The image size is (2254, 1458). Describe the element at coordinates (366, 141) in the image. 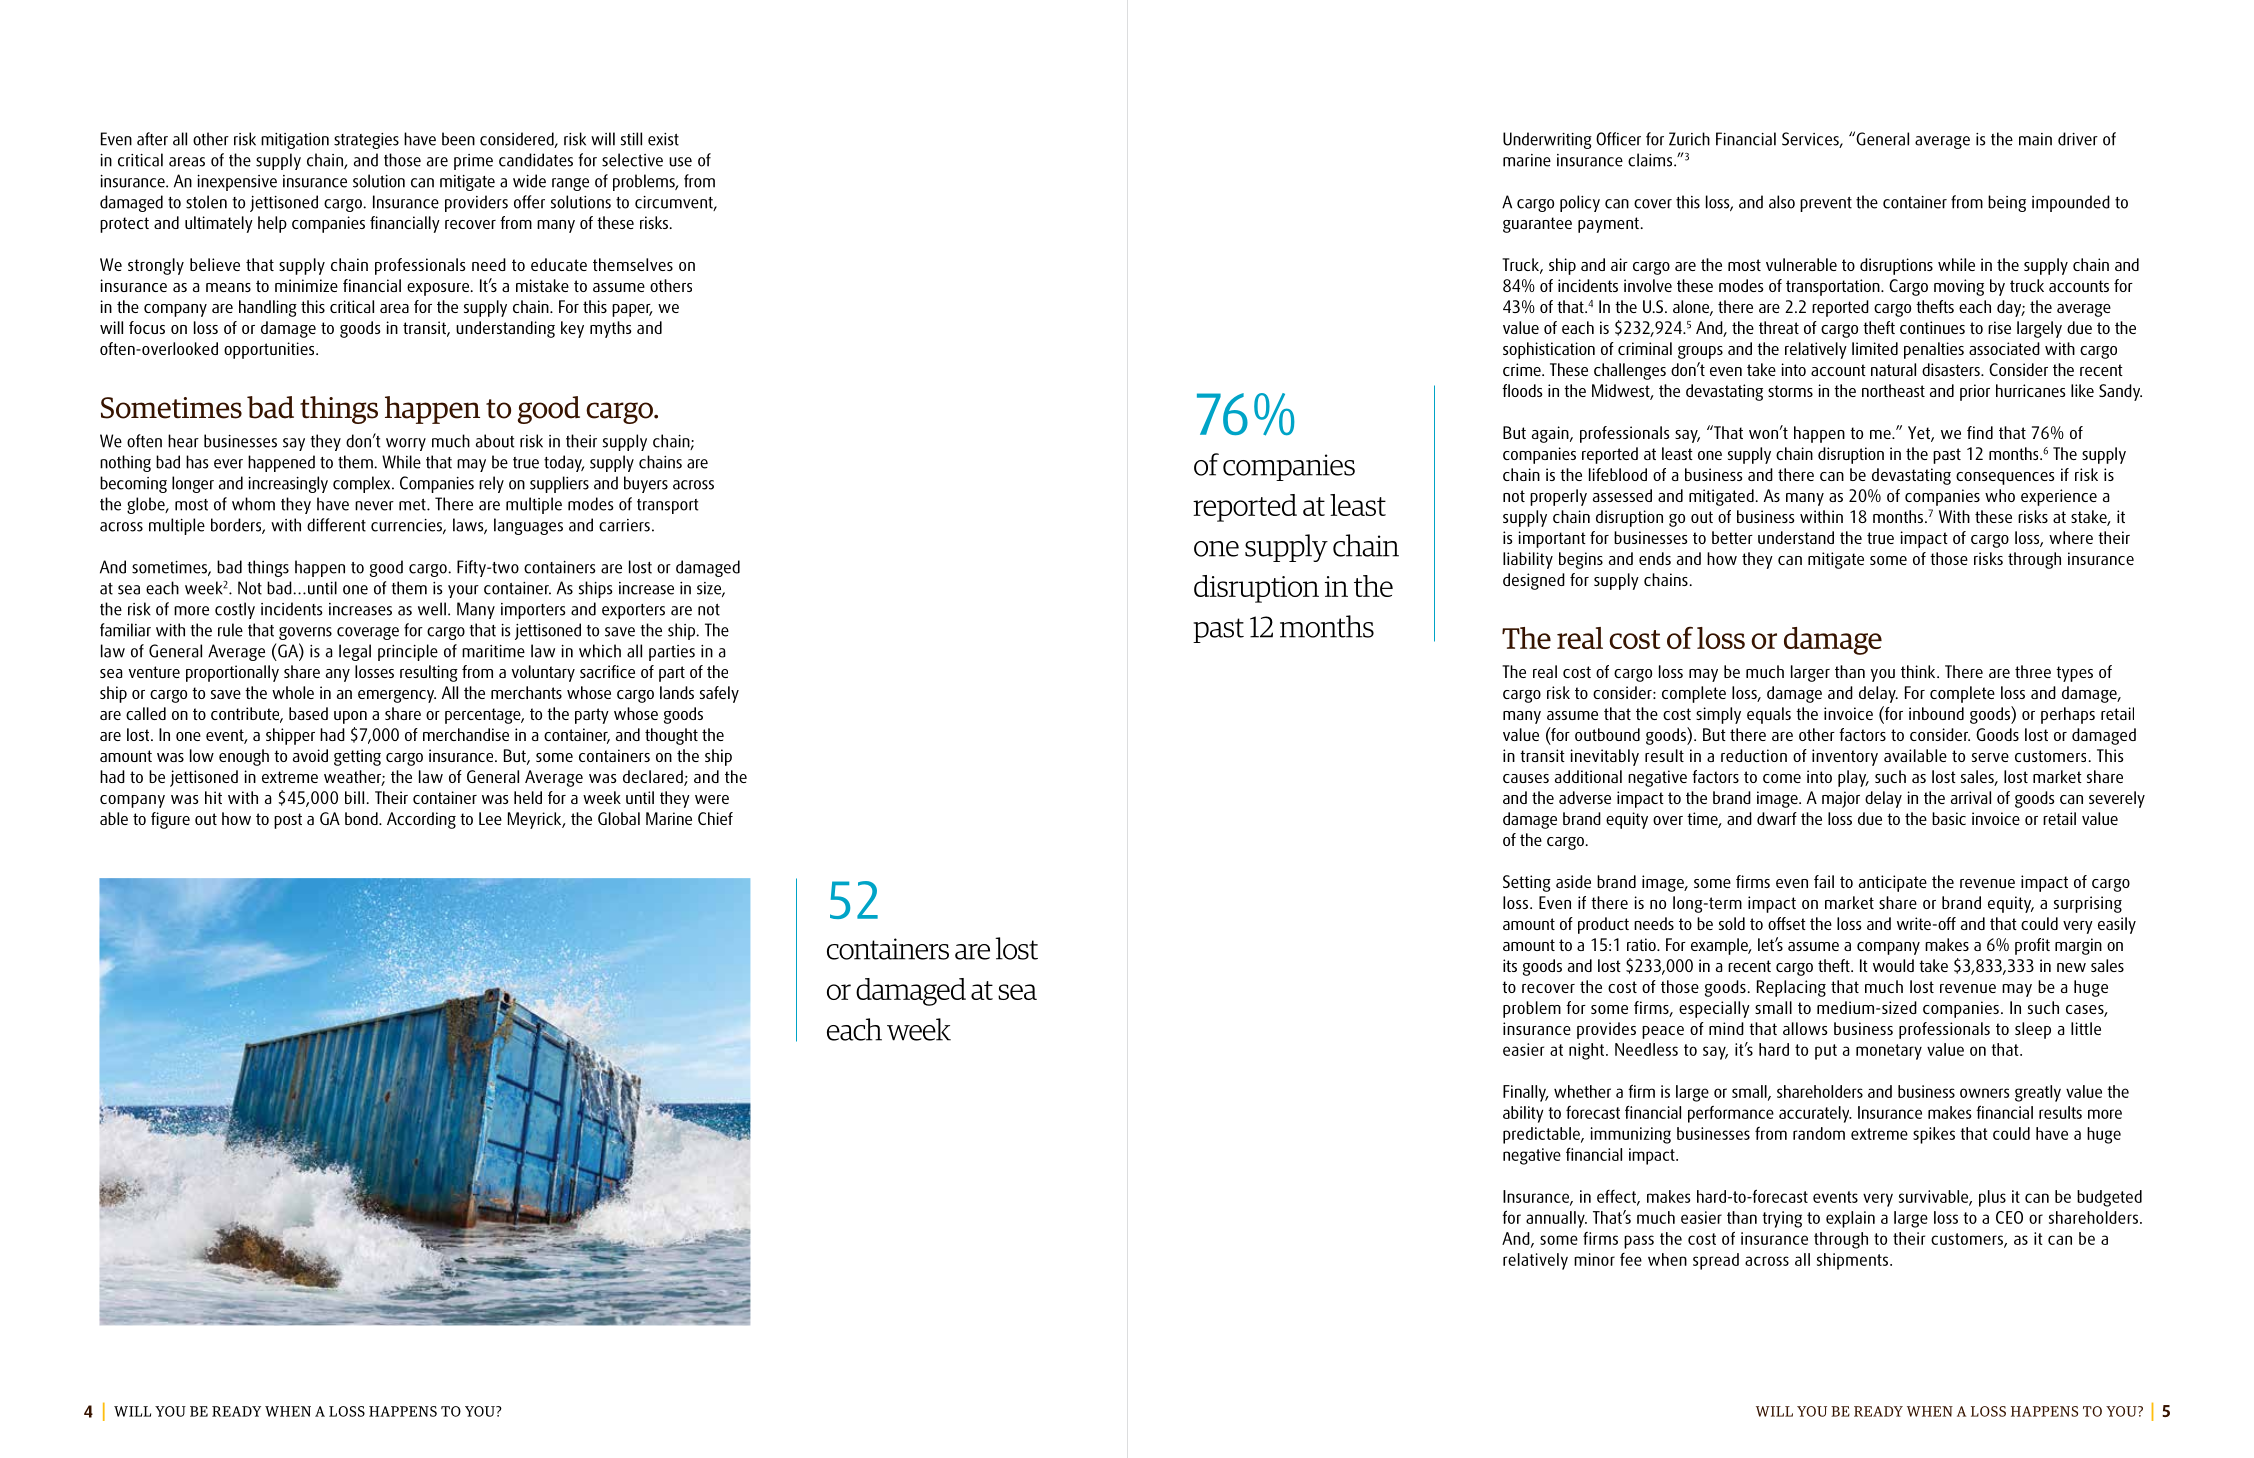

I see `strategies` at that location.
